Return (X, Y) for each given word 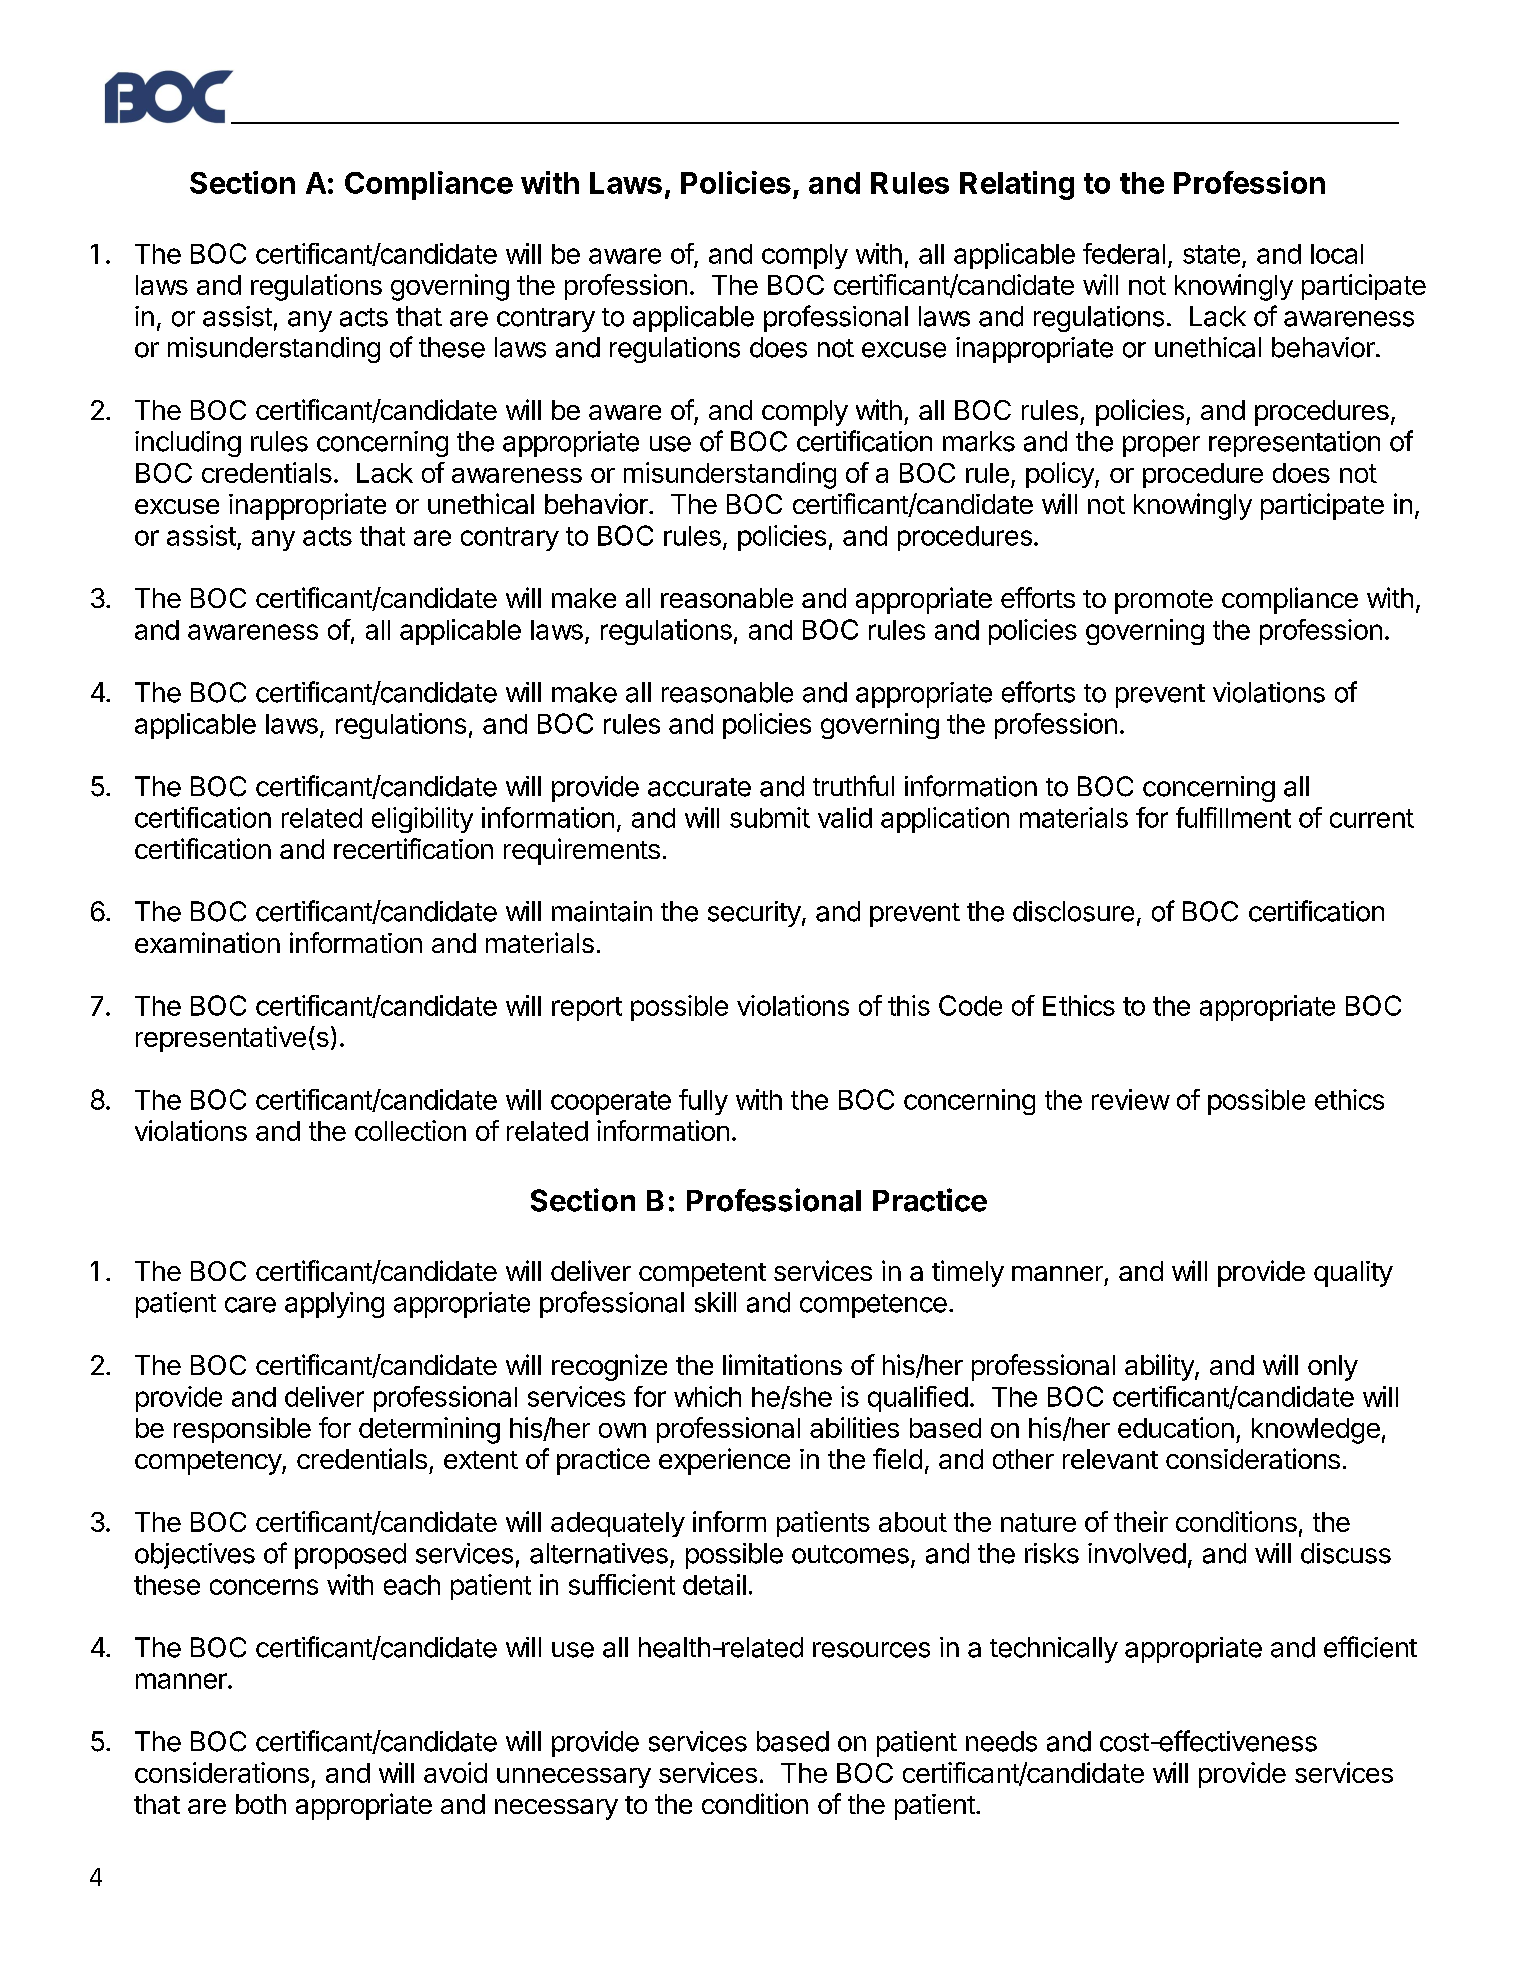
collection (410, 1130)
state (1211, 254)
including (188, 444)
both (261, 1804)
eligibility (422, 820)
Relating (1017, 185)
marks (979, 441)
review (1131, 1099)
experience (724, 1461)
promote (1164, 602)
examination (207, 942)
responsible (242, 1430)
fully (703, 1102)
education (1176, 1427)
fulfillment (1233, 817)
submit (770, 817)
